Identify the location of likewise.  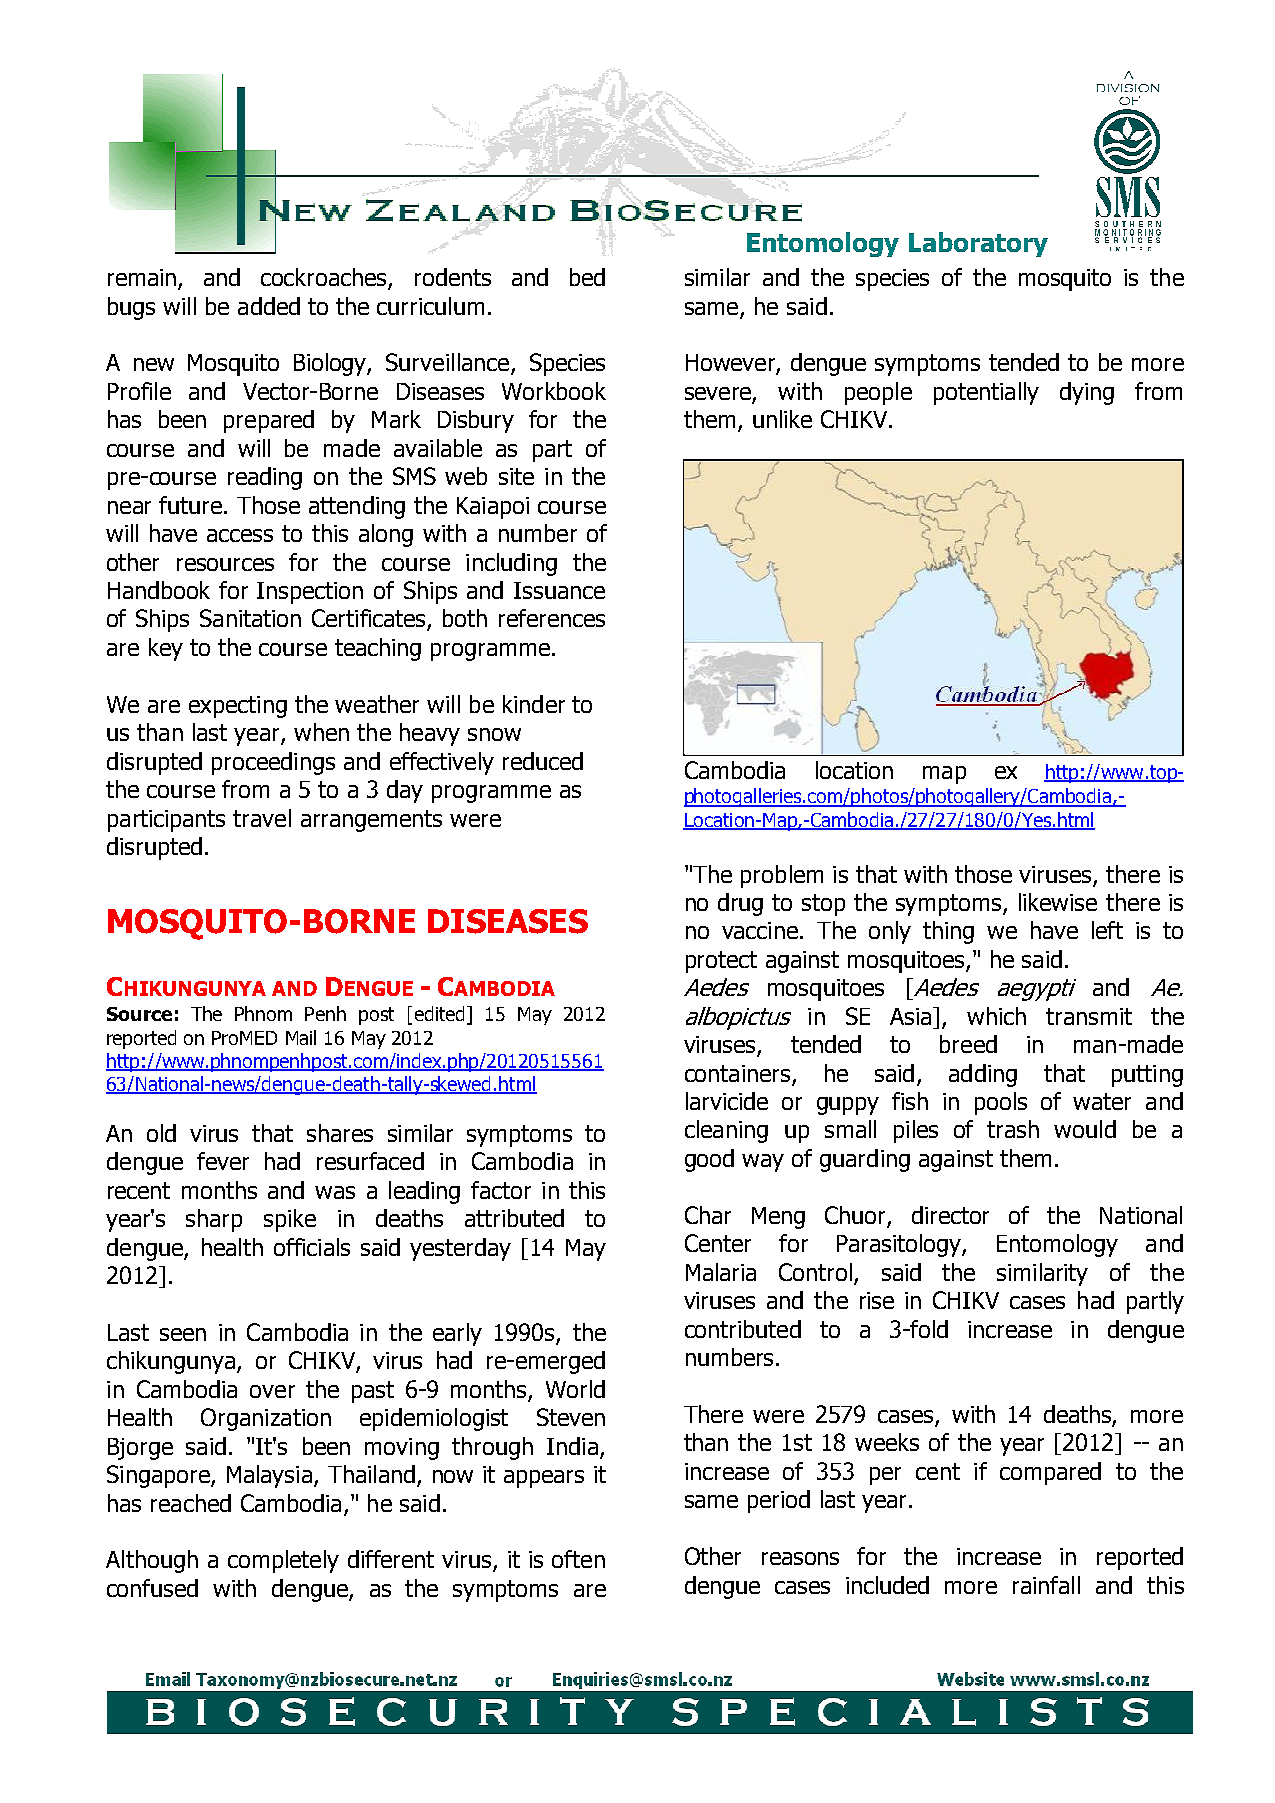
(1058, 902).
